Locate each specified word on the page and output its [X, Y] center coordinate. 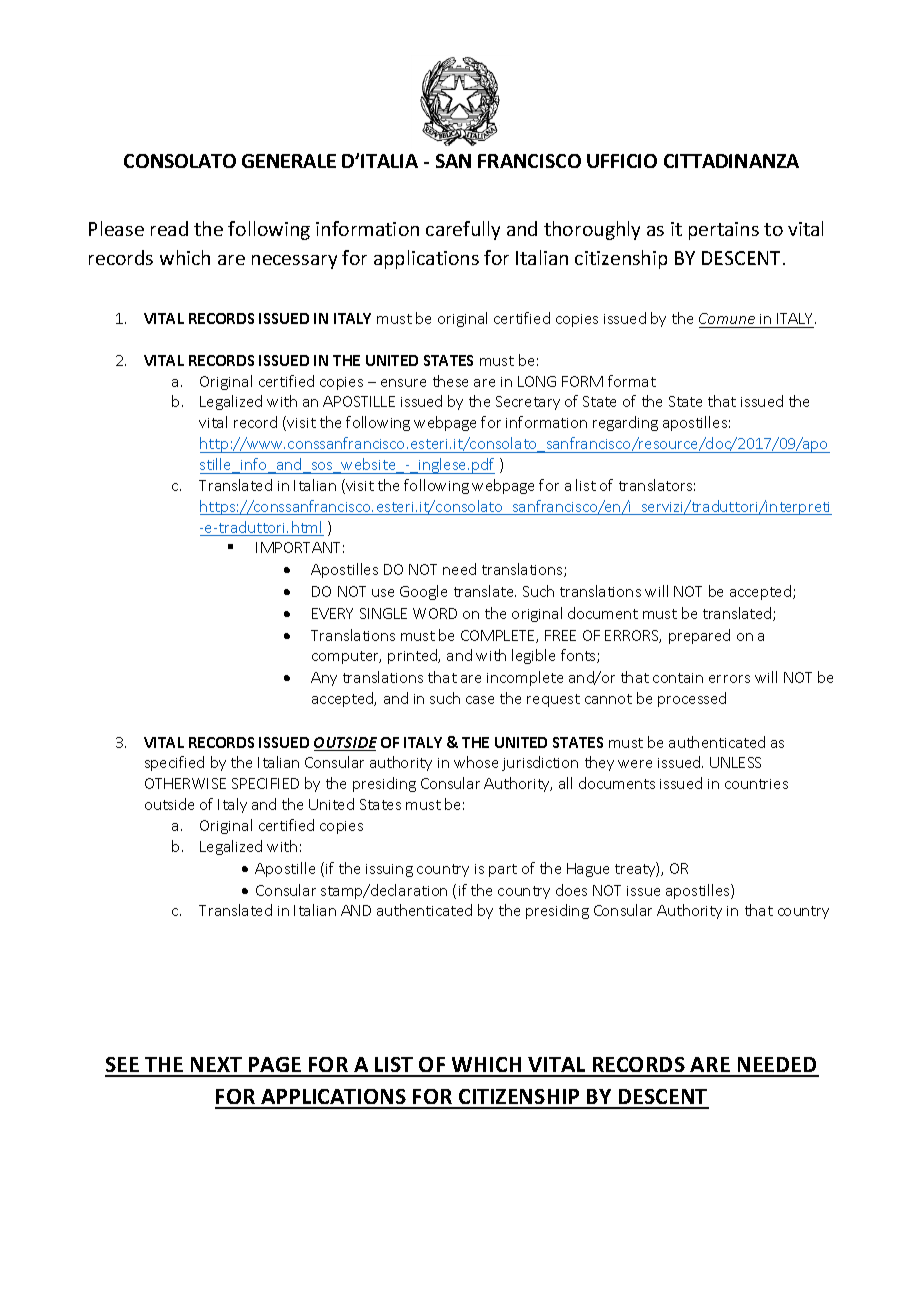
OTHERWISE [185, 783]
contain [678, 678]
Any [324, 679]
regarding [625, 423]
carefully [463, 230]
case [480, 700]
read [169, 228]
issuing [389, 870]
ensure [403, 383]
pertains [724, 231]
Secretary [528, 403]
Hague [588, 870]
